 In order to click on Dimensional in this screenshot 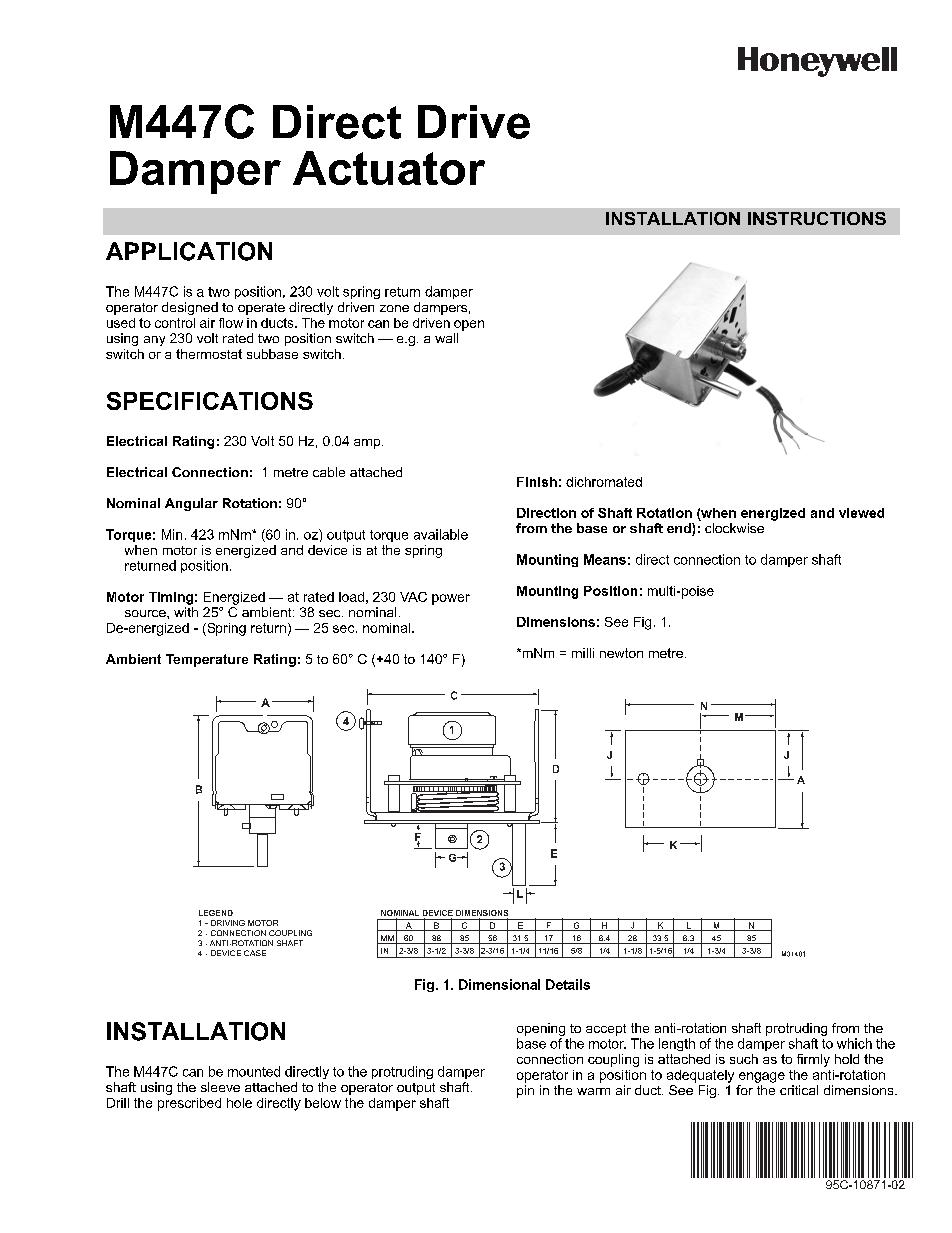, I will do `click(499, 984)`.
